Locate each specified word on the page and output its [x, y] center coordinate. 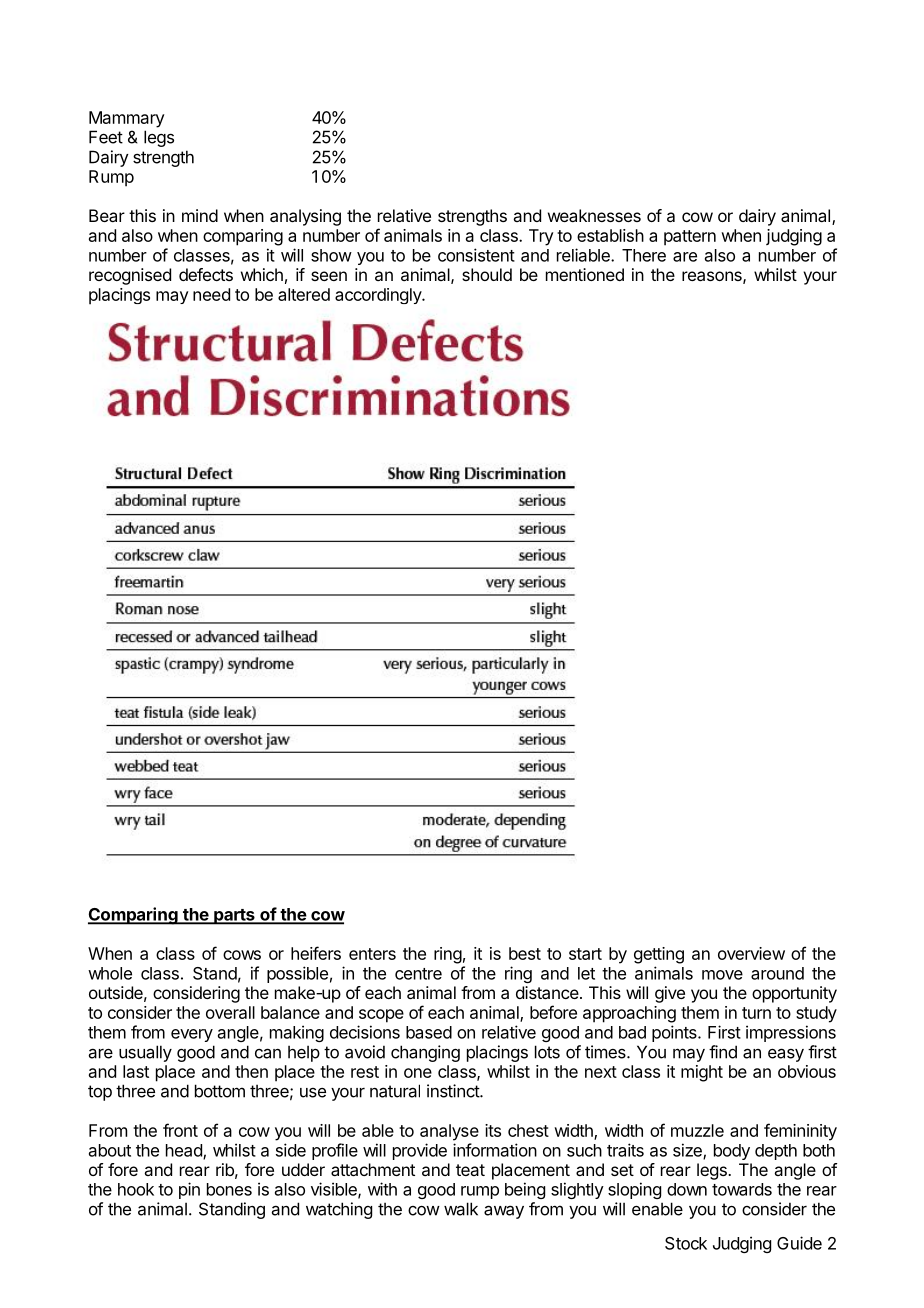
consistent [476, 255]
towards [742, 1189]
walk [461, 1209]
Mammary [127, 119]
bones [229, 1189]
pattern [690, 238]
